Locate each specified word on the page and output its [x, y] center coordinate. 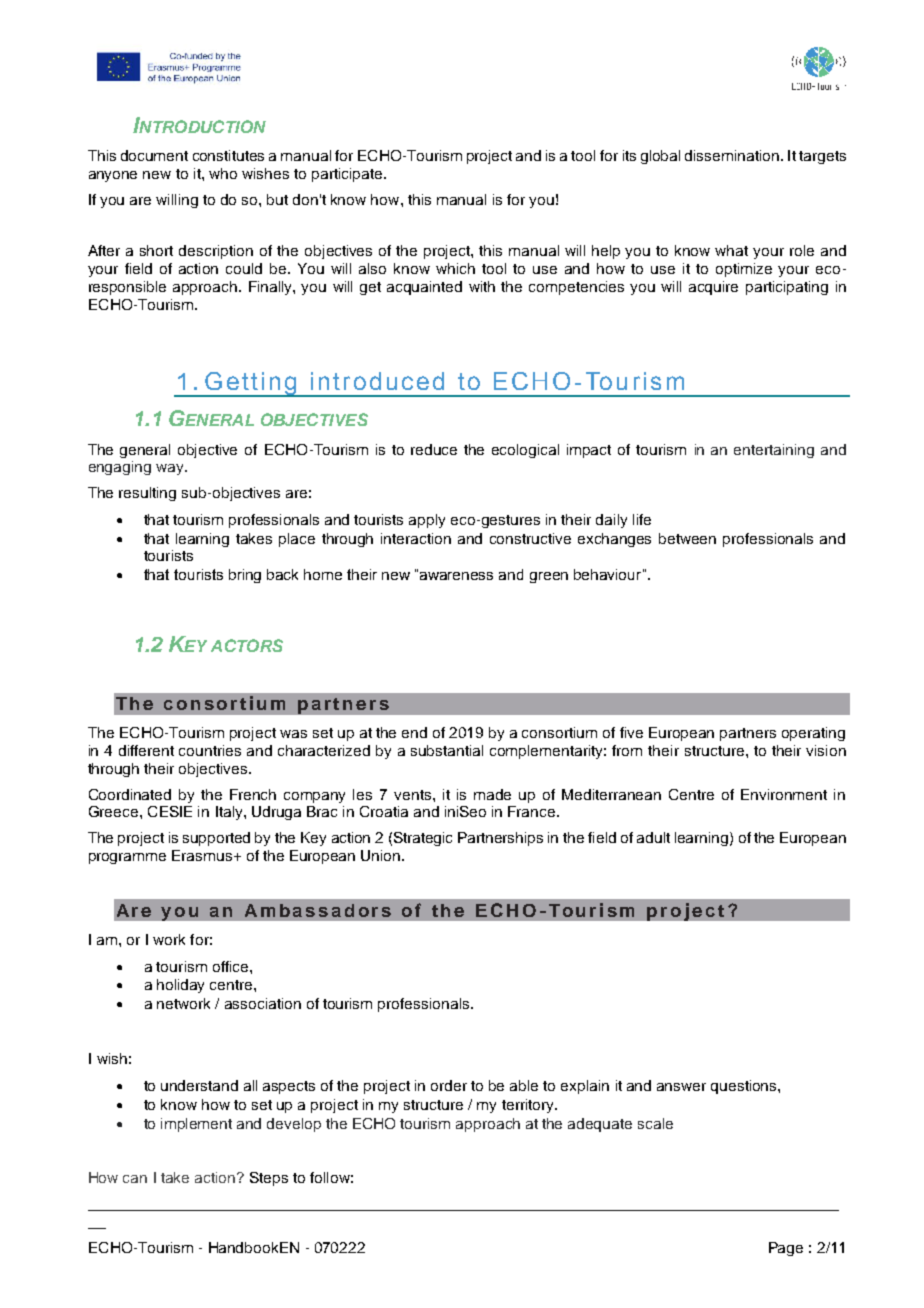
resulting [147, 494]
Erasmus [203, 855]
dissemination [732, 155]
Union [382, 855]
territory [529, 1106]
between [687, 538]
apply [427, 521]
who [223, 173]
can [135, 1179]
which [455, 268]
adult [653, 837]
